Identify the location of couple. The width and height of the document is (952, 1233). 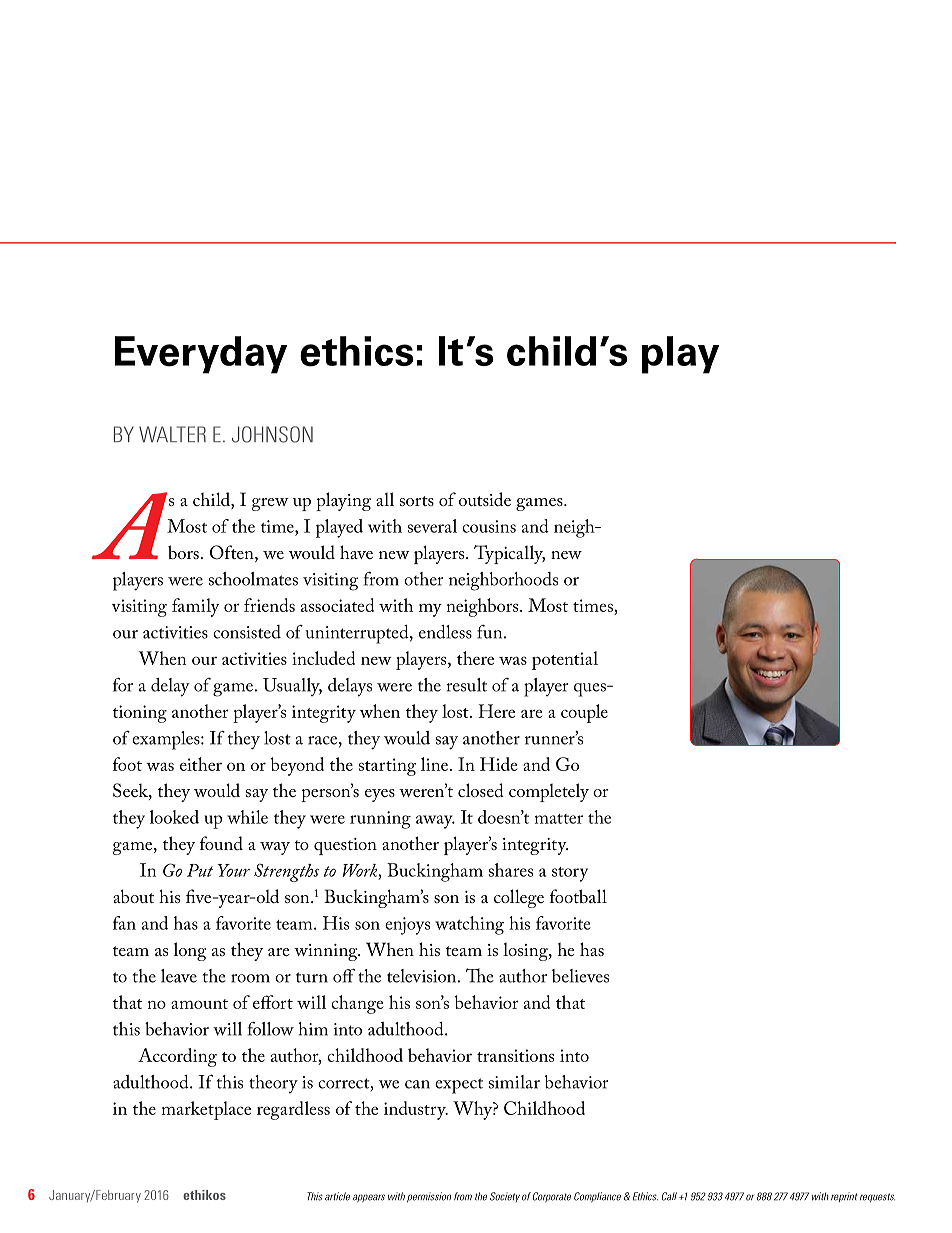
(584, 713).
